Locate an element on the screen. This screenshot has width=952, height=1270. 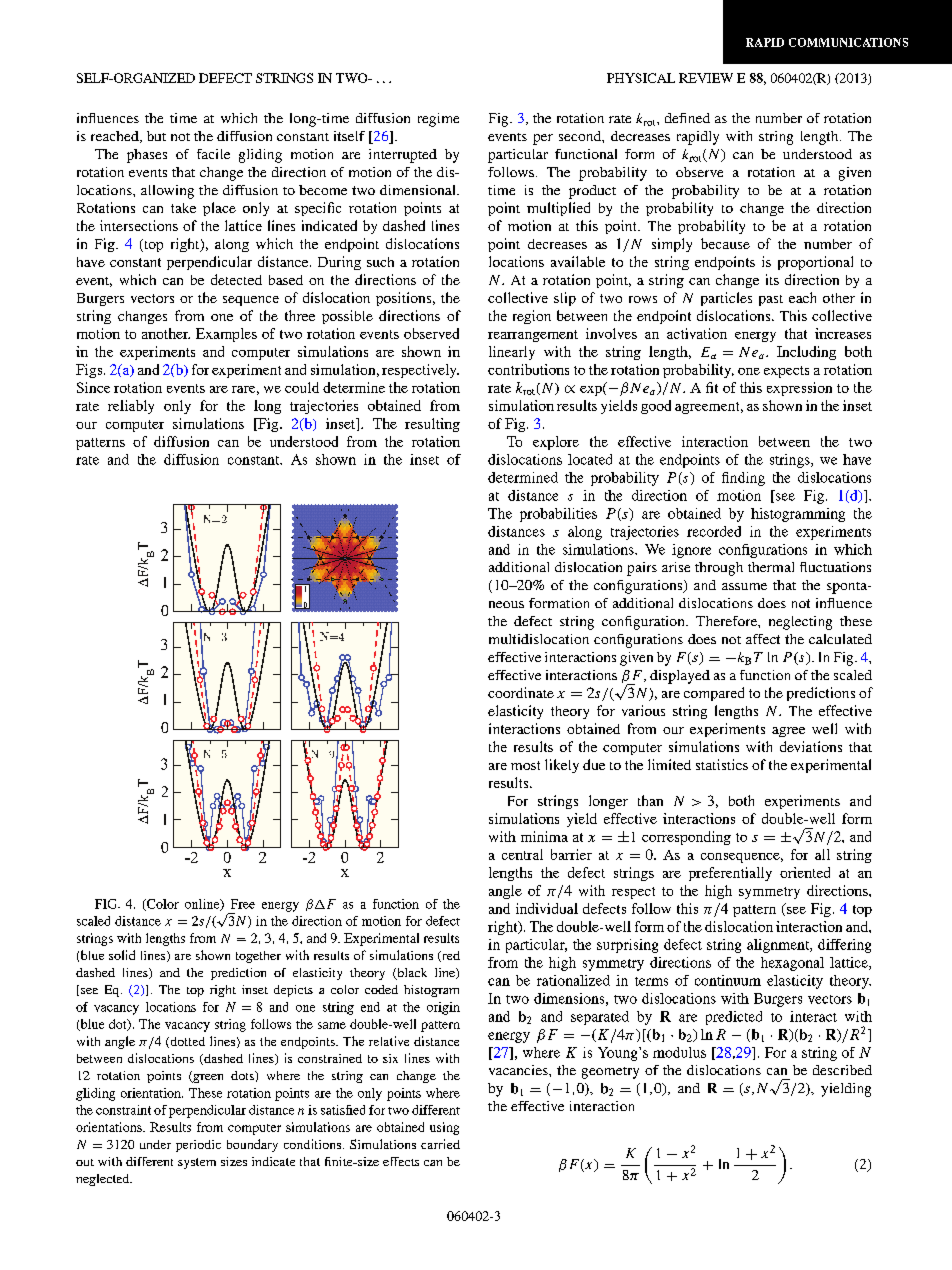
facile is located at coordinates (213, 154).
